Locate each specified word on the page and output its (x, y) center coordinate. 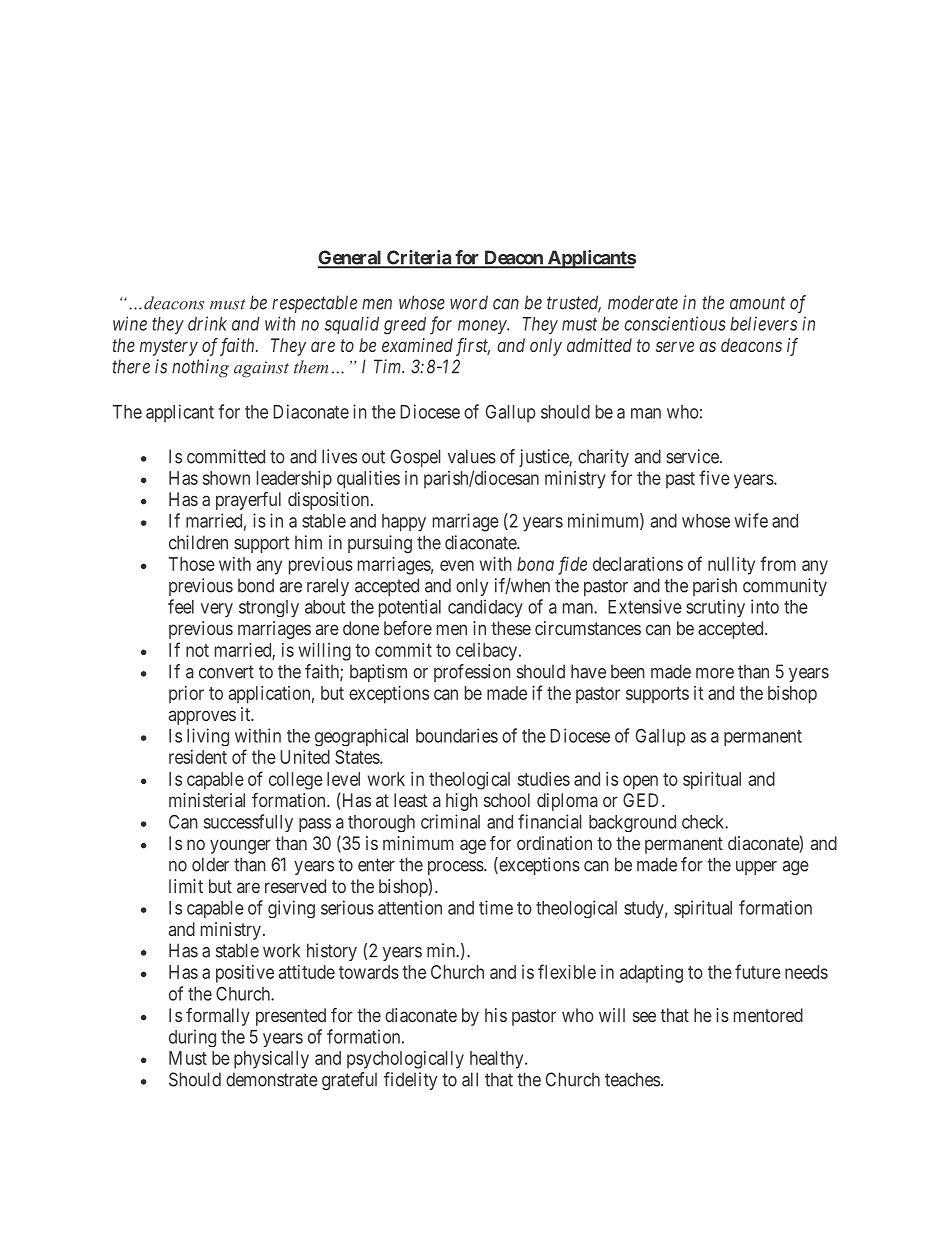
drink (207, 323)
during (192, 1038)
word (469, 302)
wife (751, 520)
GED (643, 800)
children (198, 542)
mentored (768, 1015)
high (462, 802)
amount (757, 303)
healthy (498, 1060)
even (457, 565)
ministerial (207, 800)
